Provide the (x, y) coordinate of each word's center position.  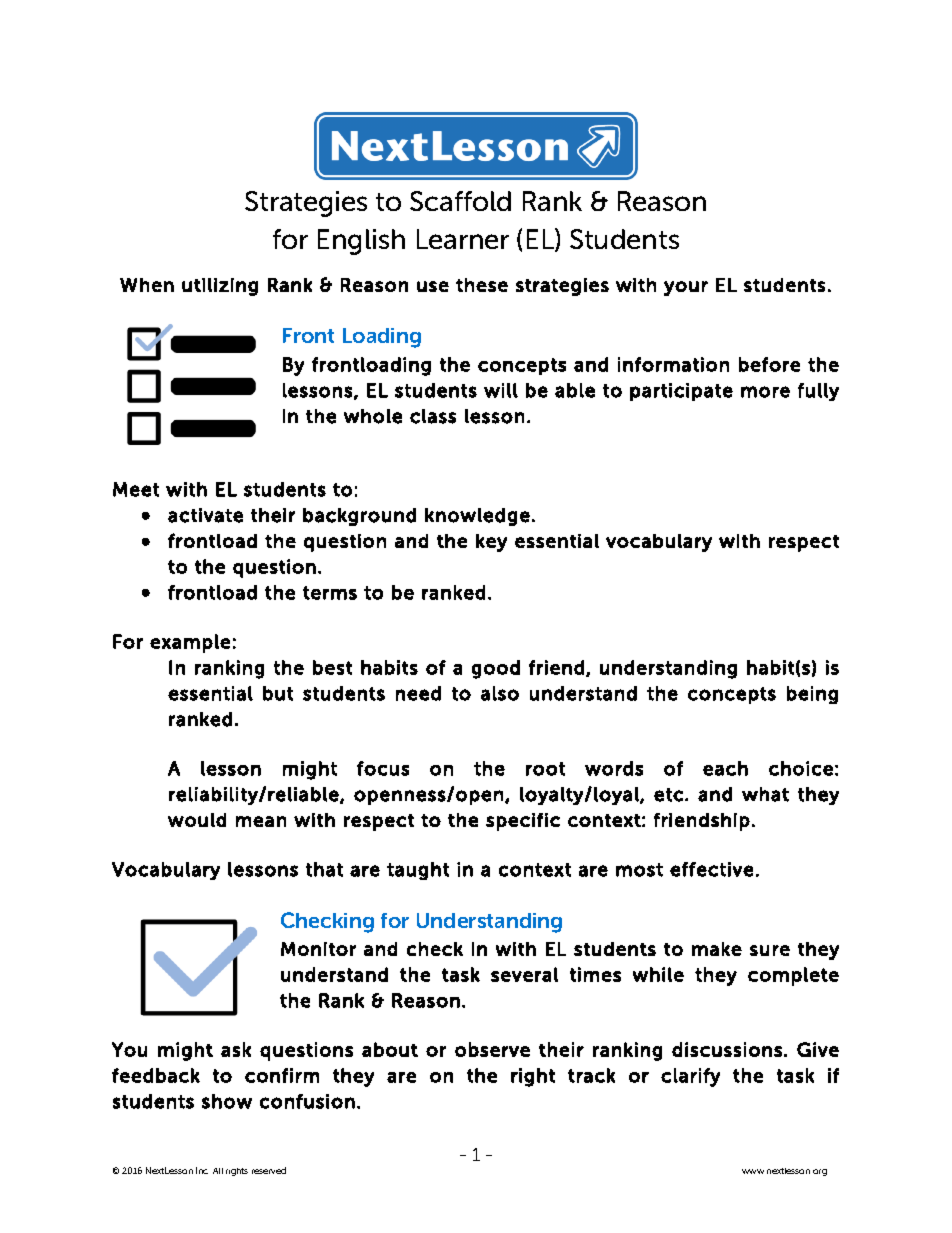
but (278, 693)
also (500, 693)
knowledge (477, 517)
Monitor (318, 949)
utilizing (220, 287)
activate (205, 515)
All (218, 1171)
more (765, 392)
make (717, 949)
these (482, 285)
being (812, 695)
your (686, 288)
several (524, 974)
